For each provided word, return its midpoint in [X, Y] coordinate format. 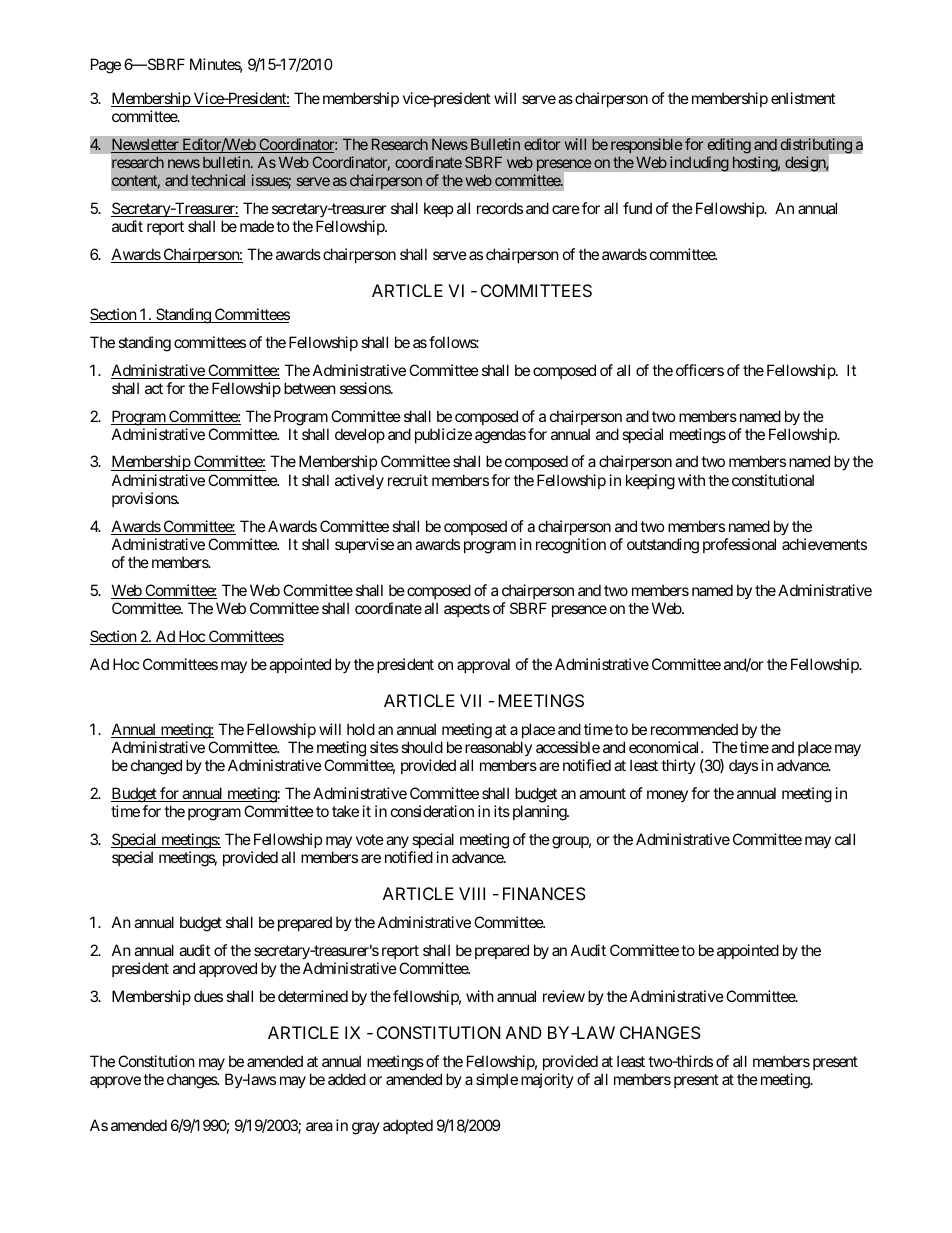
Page [106, 66]
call [845, 839]
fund [637, 208]
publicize [443, 435]
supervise [364, 545]
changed [156, 767]
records [500, 208]
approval [483, 665]
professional [739, 545]
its [502, 811]
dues [208, 996]
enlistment [803, 98]
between [310, 388]
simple [497, 1080]
